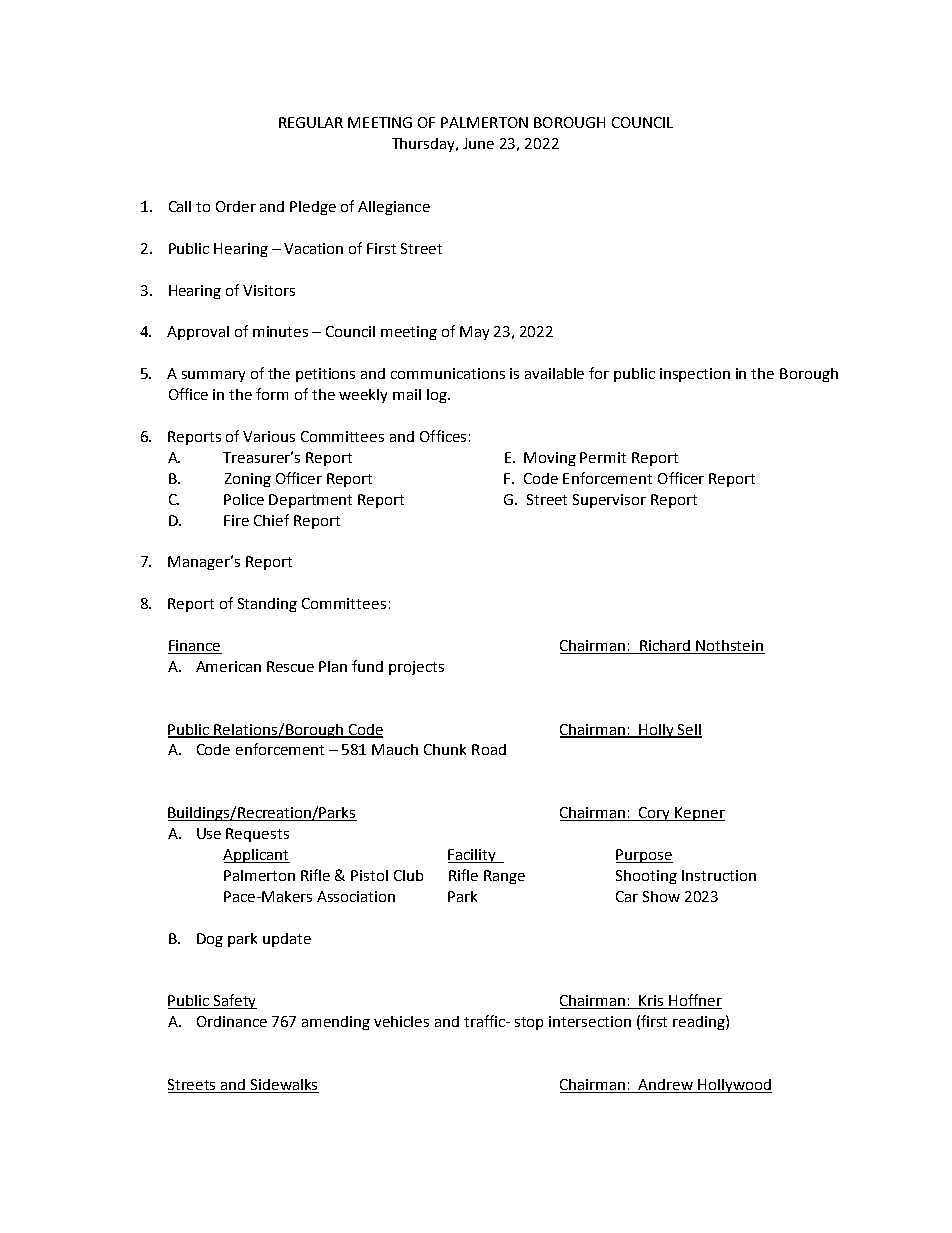 This screenshot has height=1233, width=952. Describe the element at coordinates (416, 668) in the screenshot. I see `projects` at that location.
